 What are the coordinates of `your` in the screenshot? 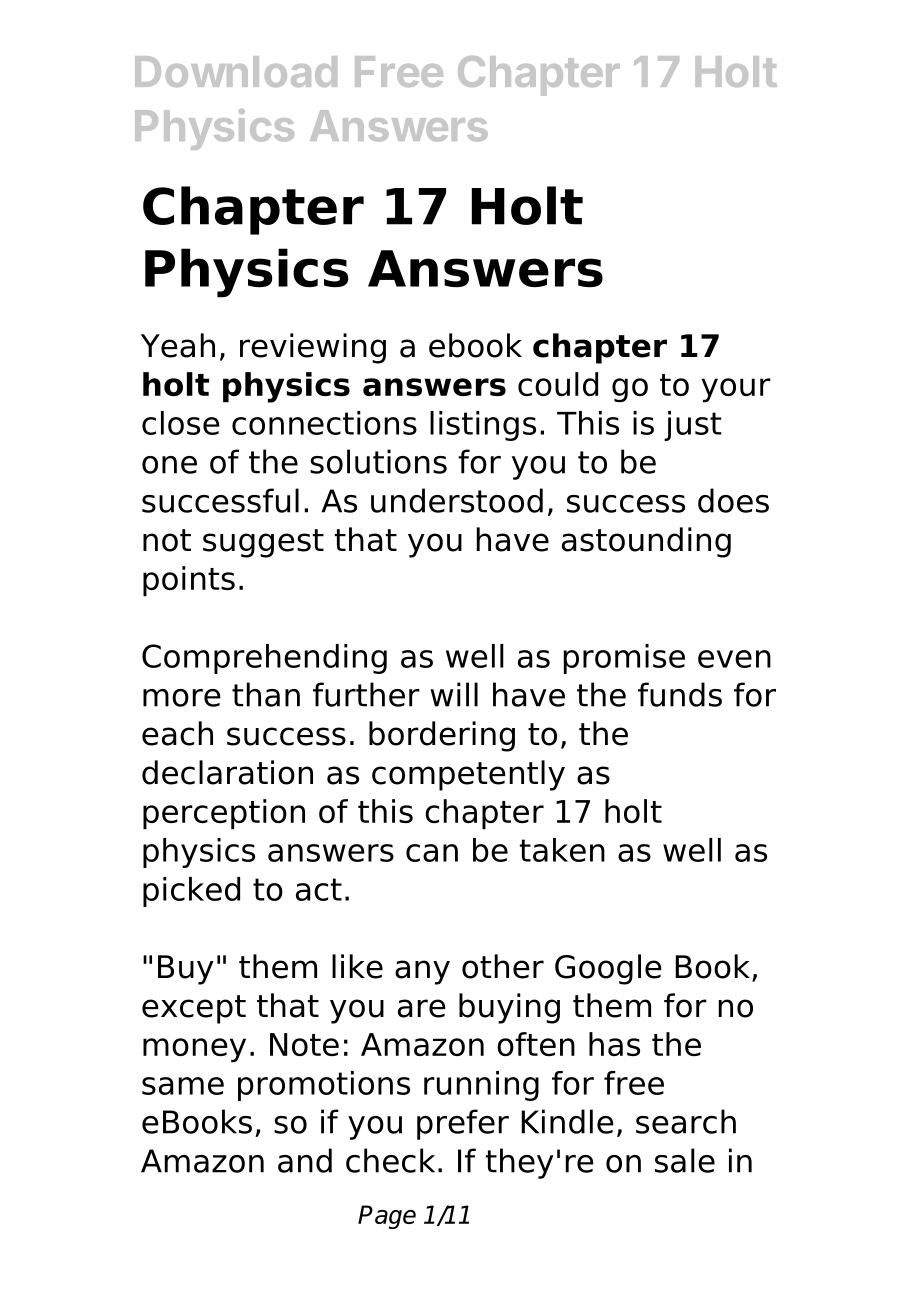 It's located at (736, 390).
